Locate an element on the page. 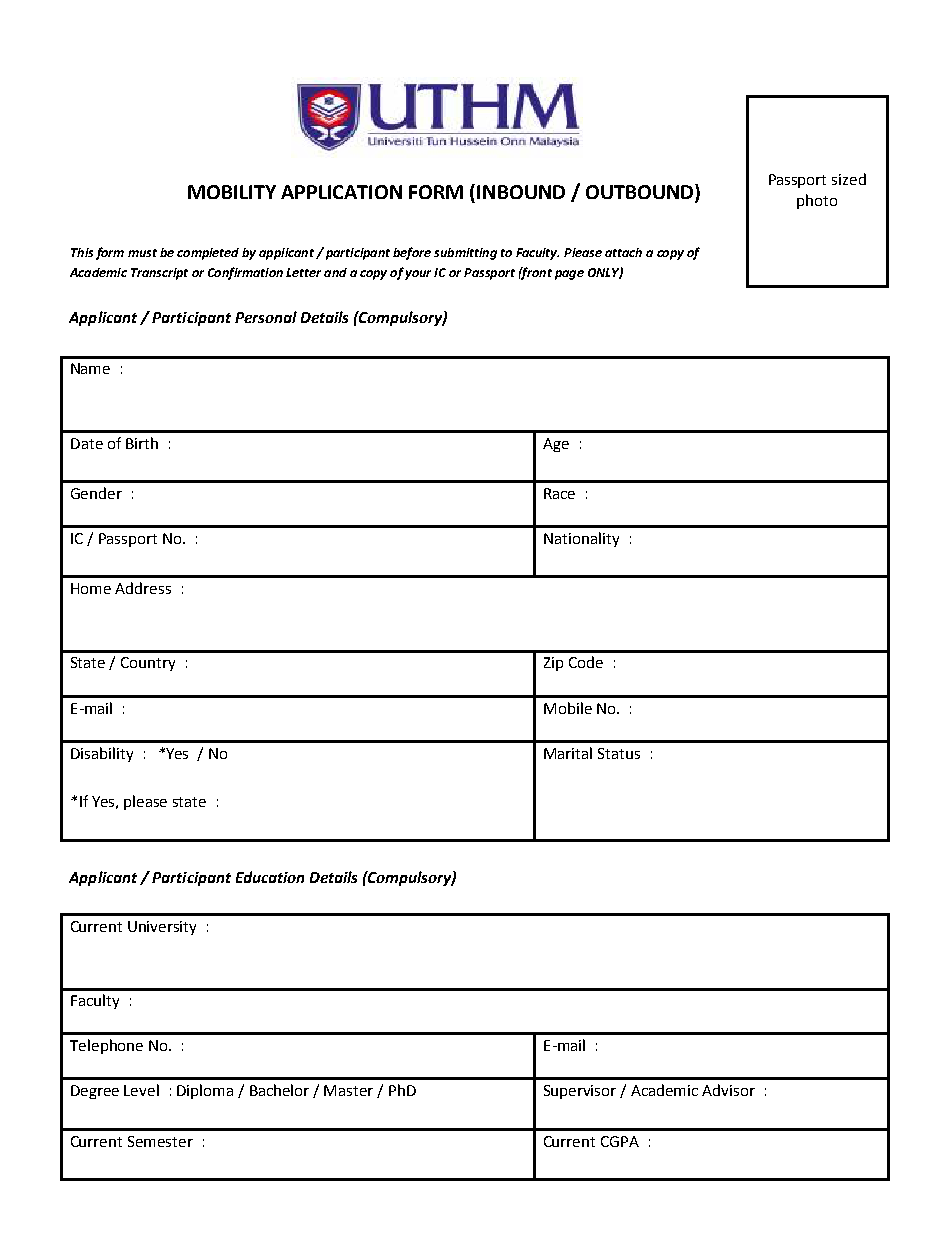 The width and height of the image is (952, 1233). INBOUND is located at coordinates (521, 192).
